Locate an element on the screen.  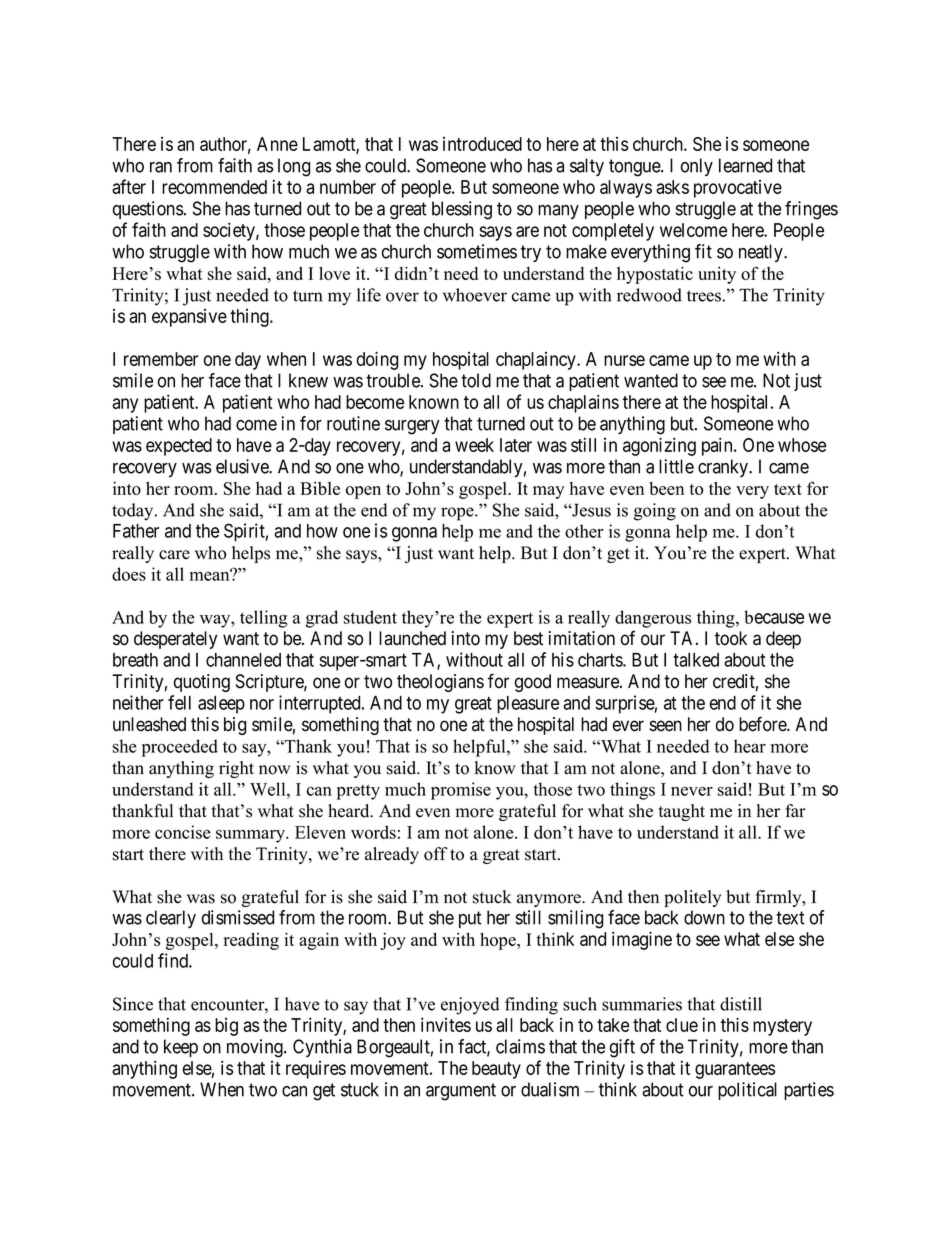
learned is located at coordinates (745, 165).
